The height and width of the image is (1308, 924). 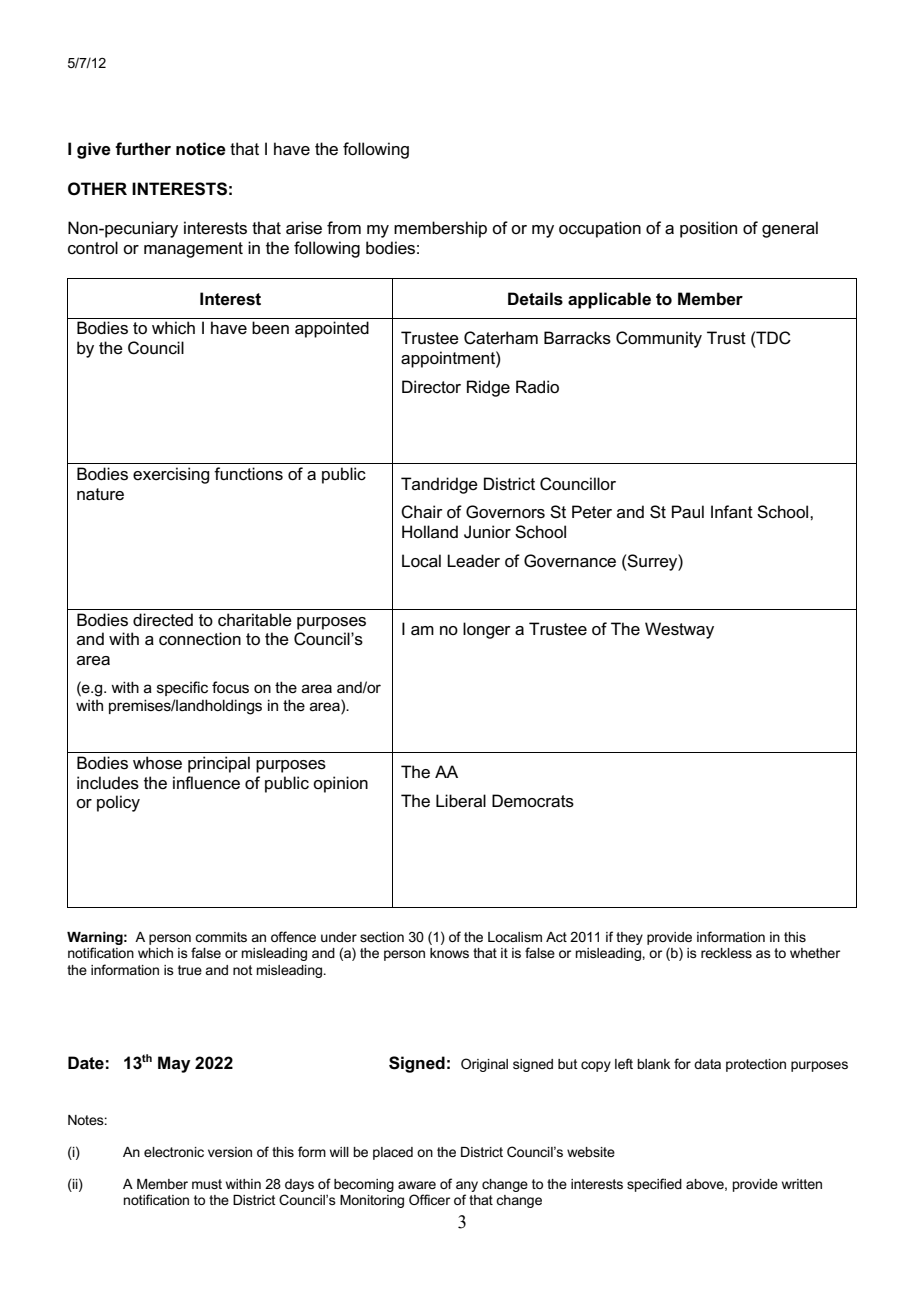 I want to click on longer, so click(x=487, y=630).
